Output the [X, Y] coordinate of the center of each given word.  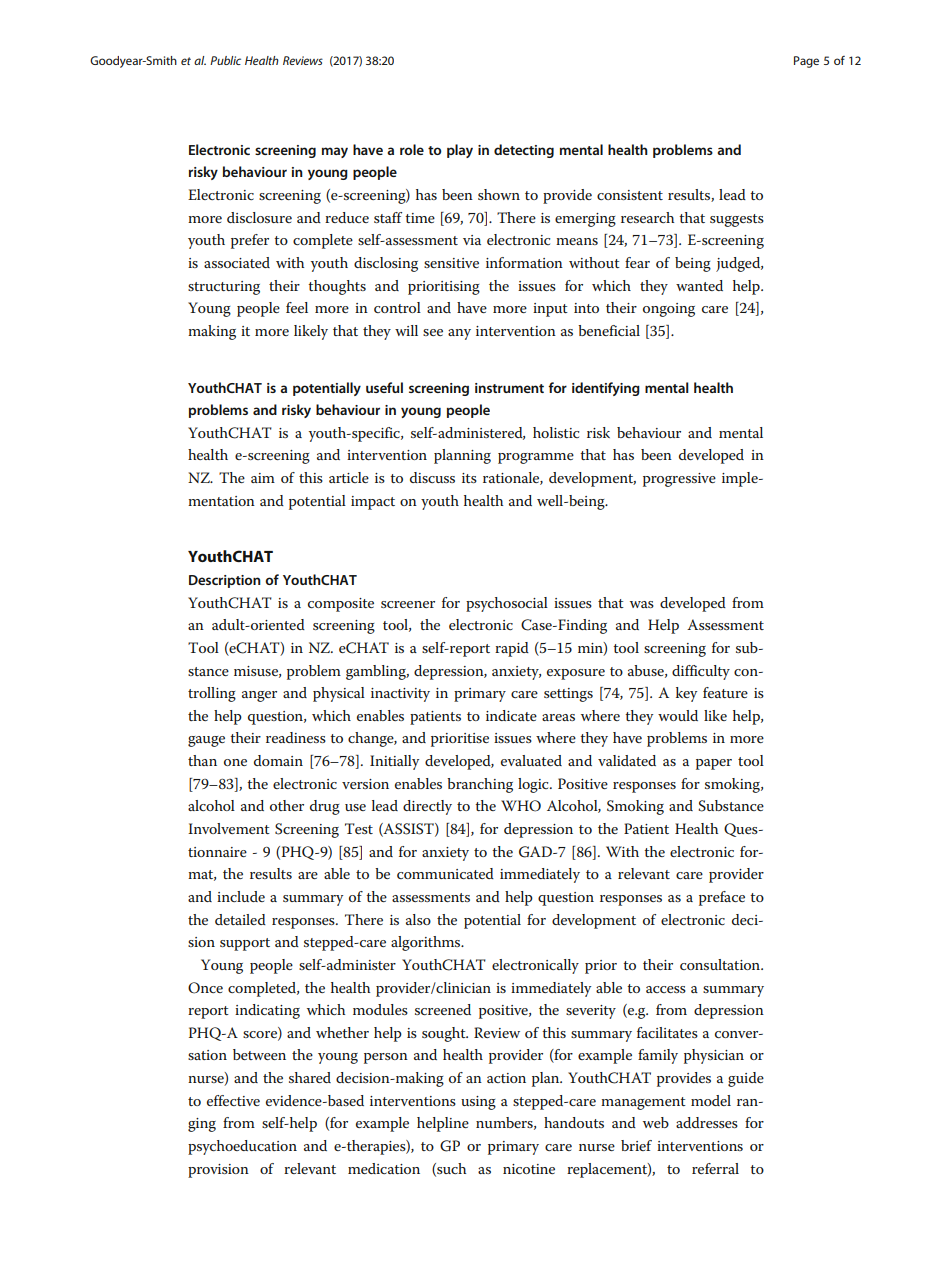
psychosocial [507, 604]
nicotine [529, 1169]
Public [225, 60]
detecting [524, 151]
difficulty [701, 672]
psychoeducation [242, 1147]
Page [806, 62]
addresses [707, 1122]
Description [225, 581]
